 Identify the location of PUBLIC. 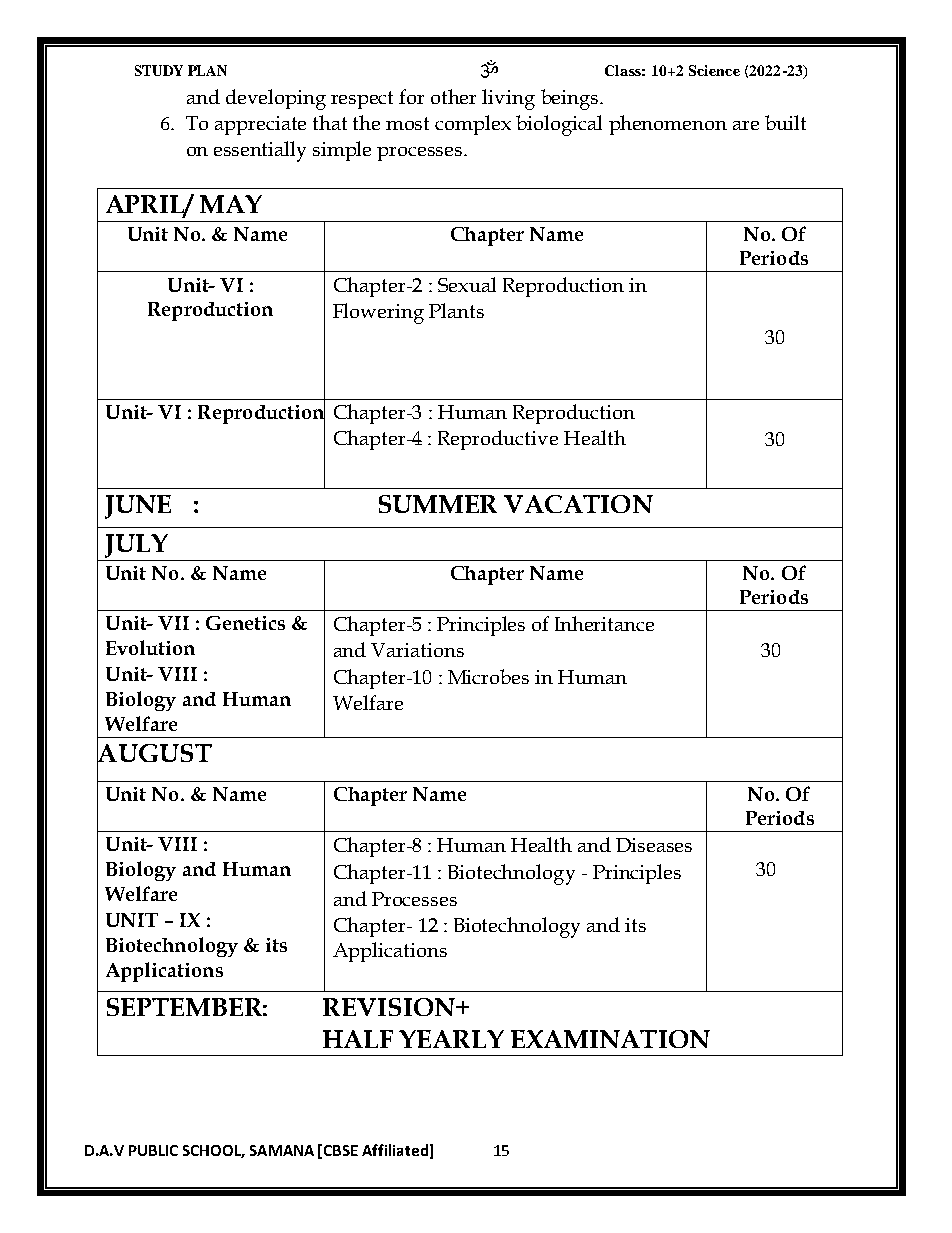
(153, 1150).
